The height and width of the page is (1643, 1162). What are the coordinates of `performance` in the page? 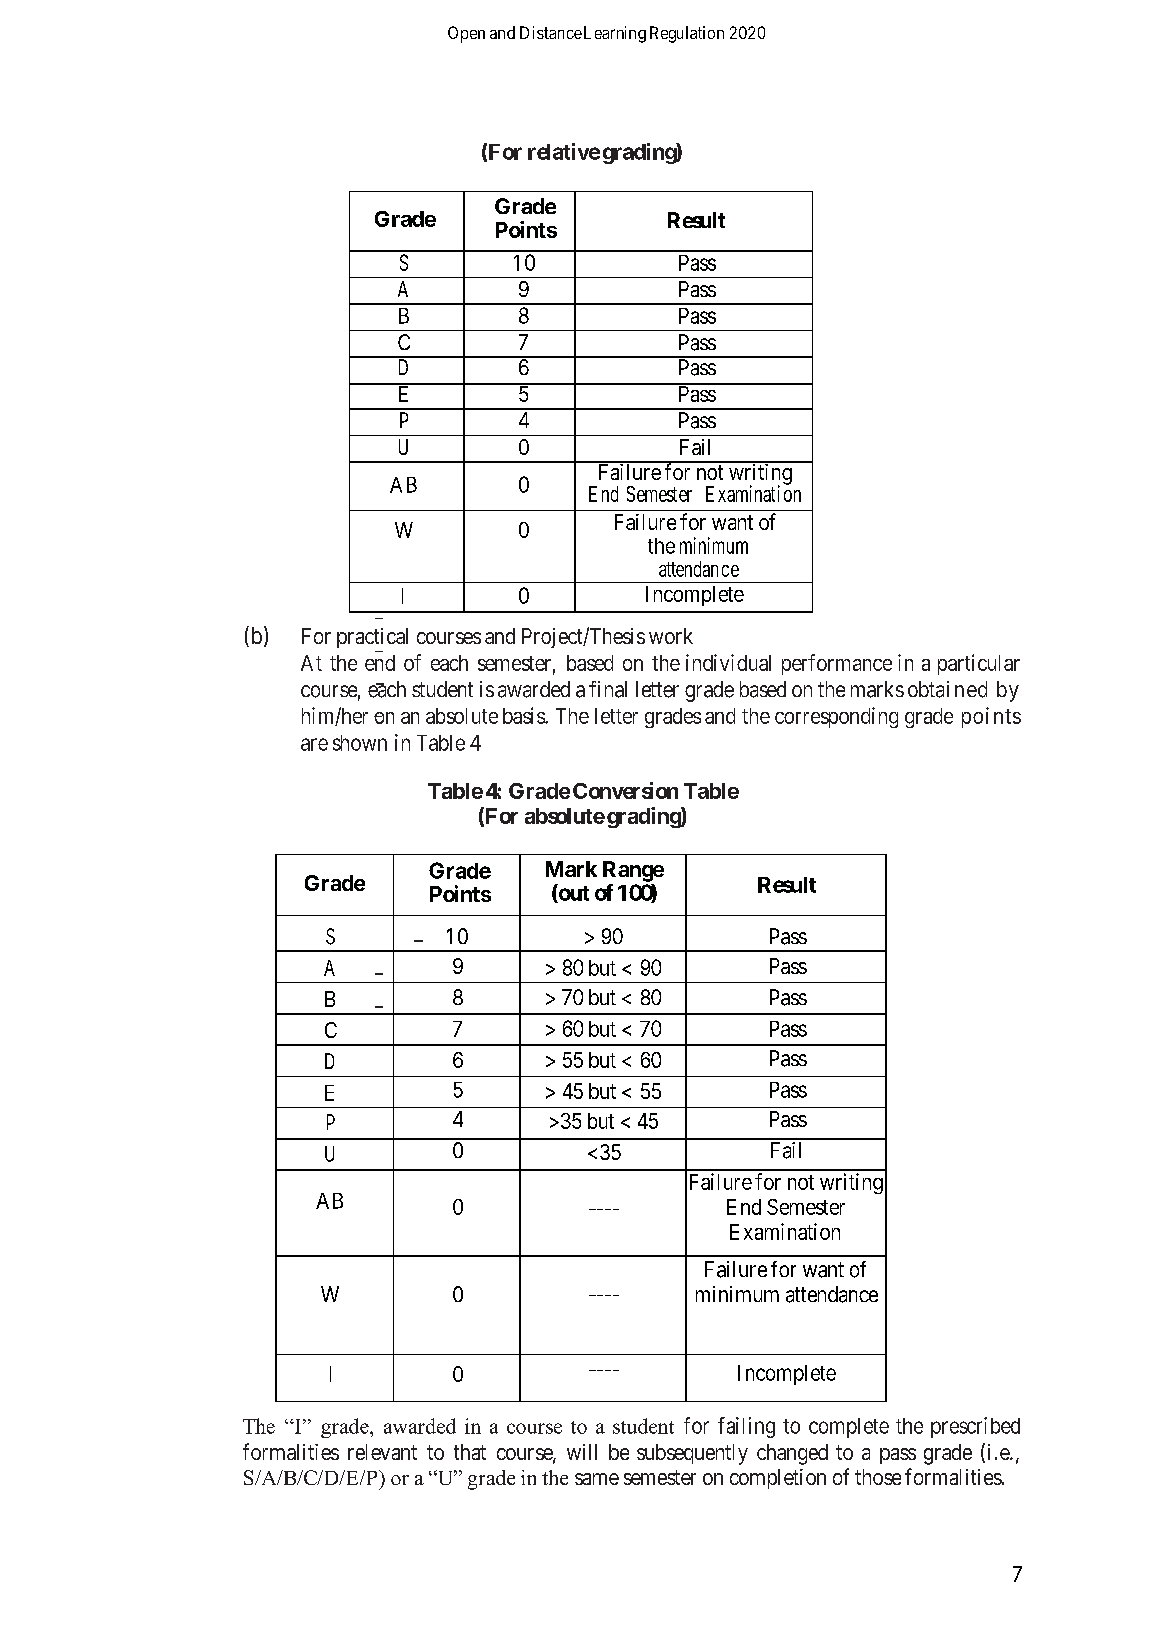 It's located at (837, 664).
